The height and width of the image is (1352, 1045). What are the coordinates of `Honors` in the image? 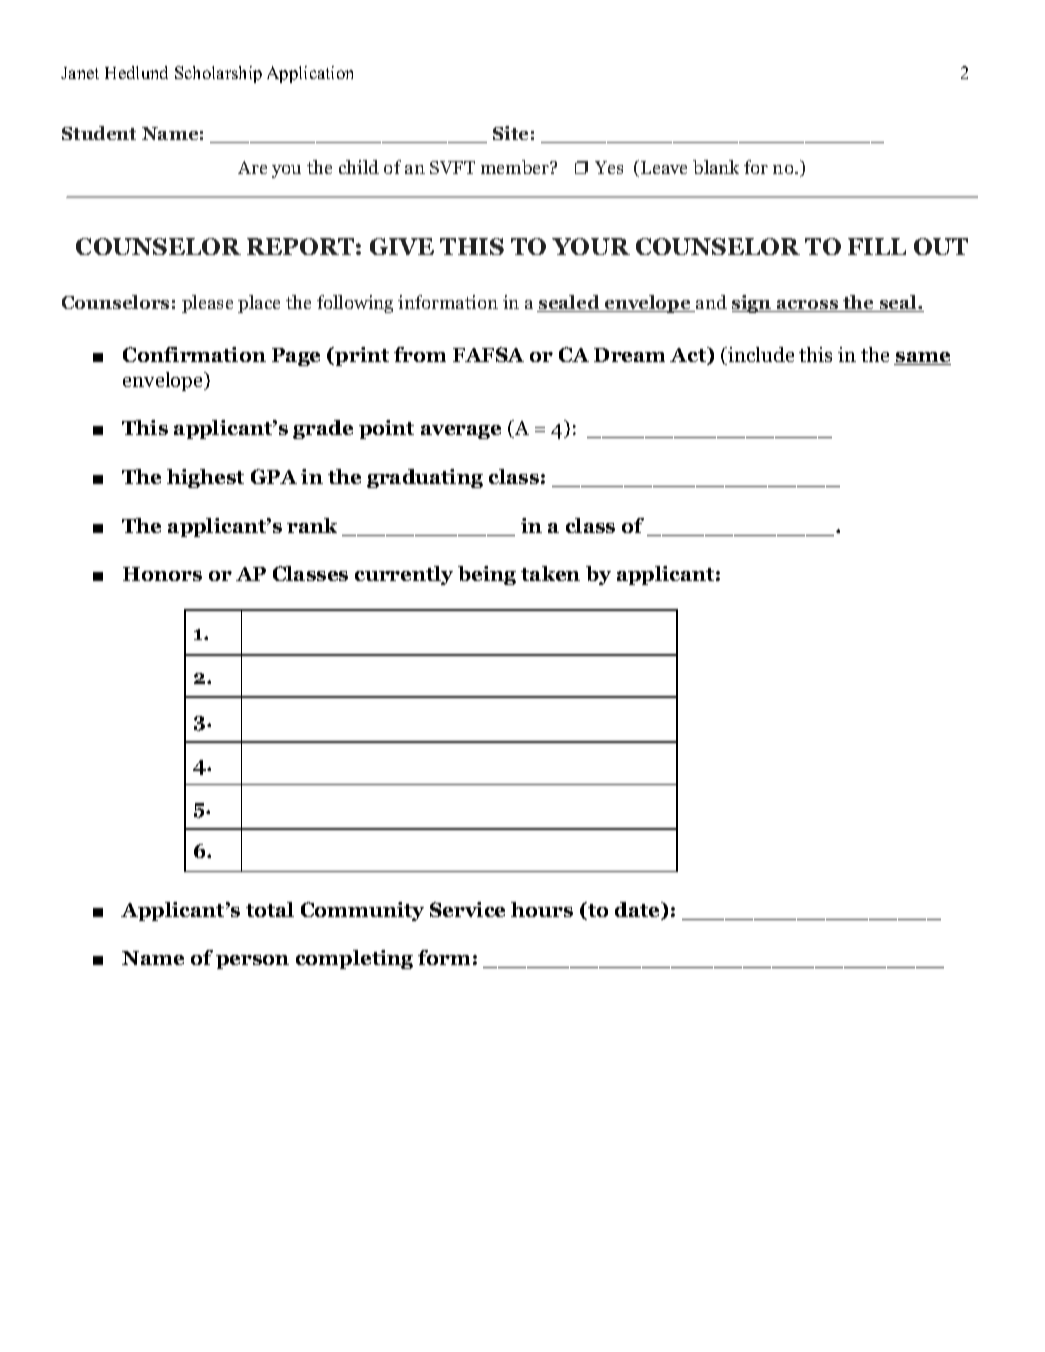 It's located at (162, 574).
